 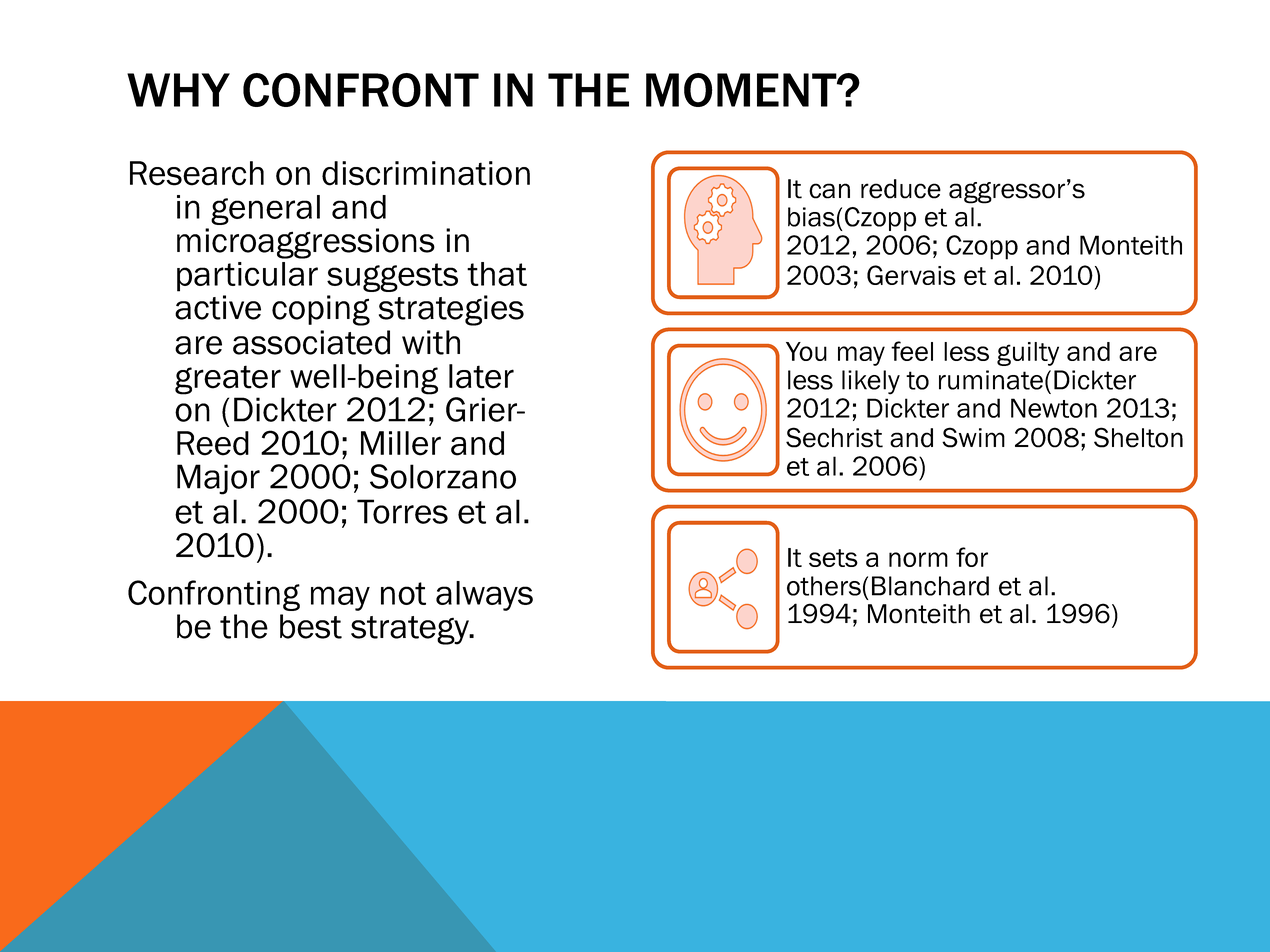 I want to click on Gervais, so click(x=911, y=275).
